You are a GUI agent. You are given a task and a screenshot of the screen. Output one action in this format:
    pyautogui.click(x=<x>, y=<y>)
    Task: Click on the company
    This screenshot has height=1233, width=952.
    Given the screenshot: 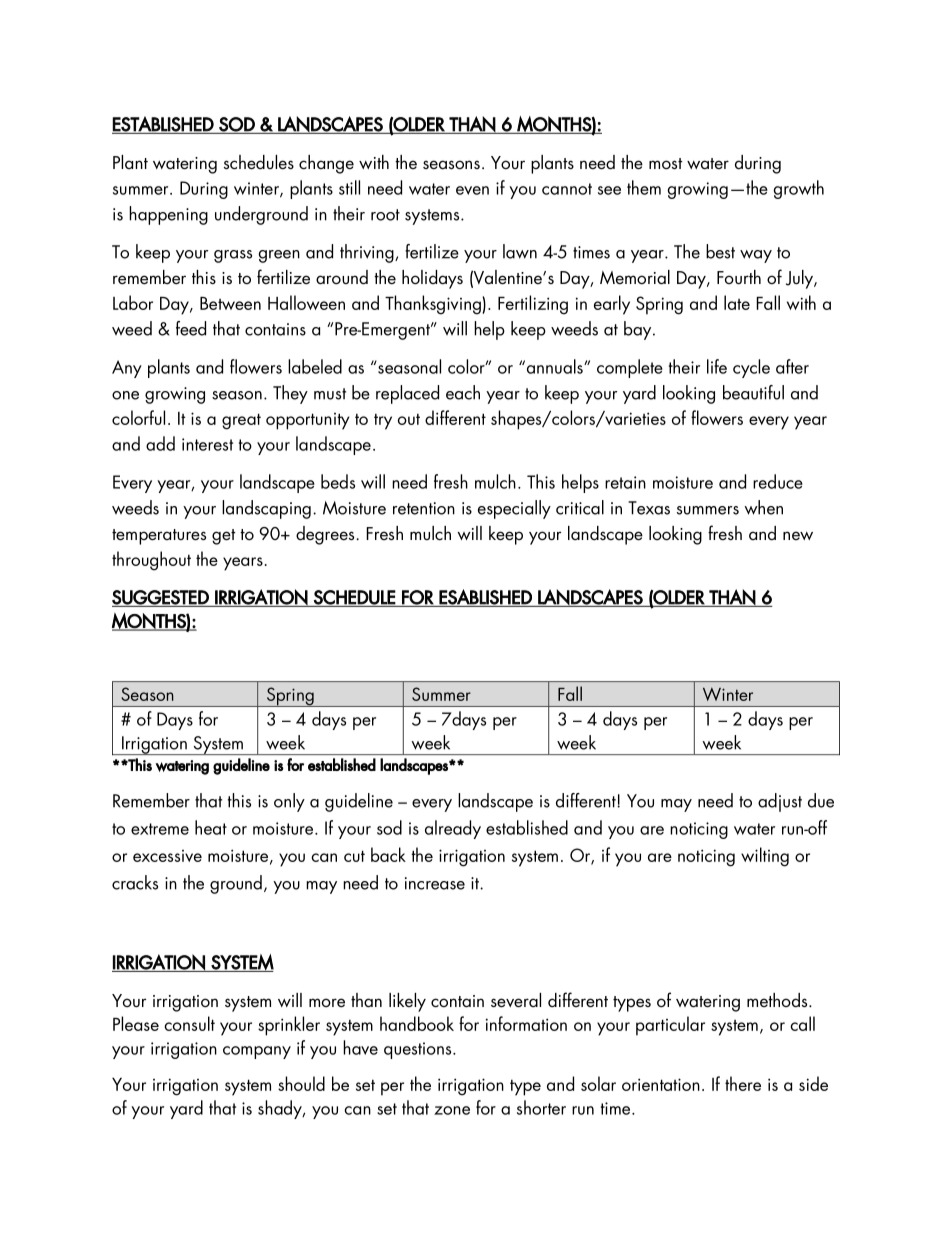 What is the action you would take?
    pyautogui.click(x=257, y=1052)
